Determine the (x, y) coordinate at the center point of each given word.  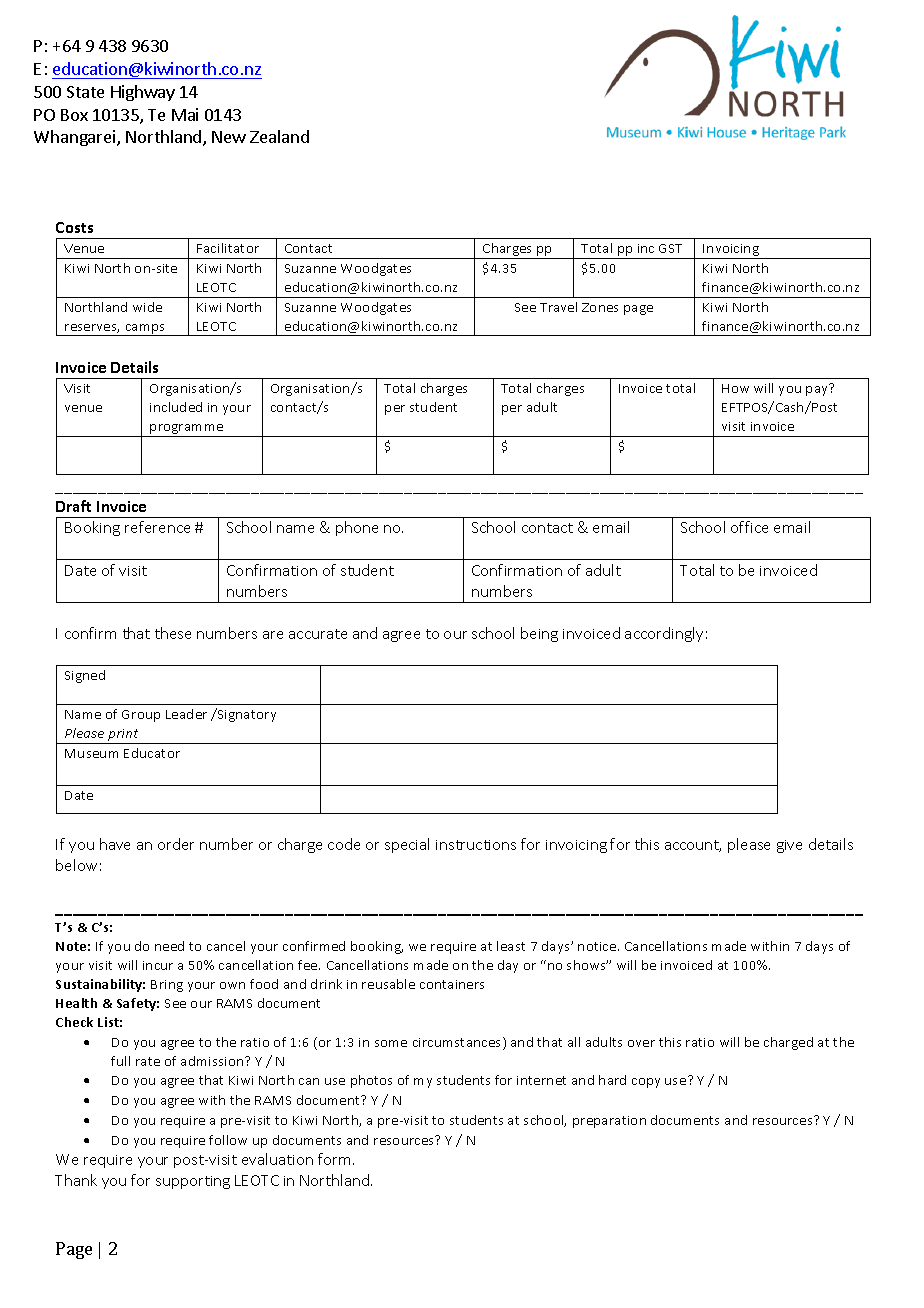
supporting (193, 1182)
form (334, 1159)
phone (357, 528)
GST (670, 248)
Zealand (279, 136)
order (176, 844)
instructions (476, 845)
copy (646, 1083)
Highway (143, 93)
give (789, 846)
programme (187, 430)
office (749, 527)
